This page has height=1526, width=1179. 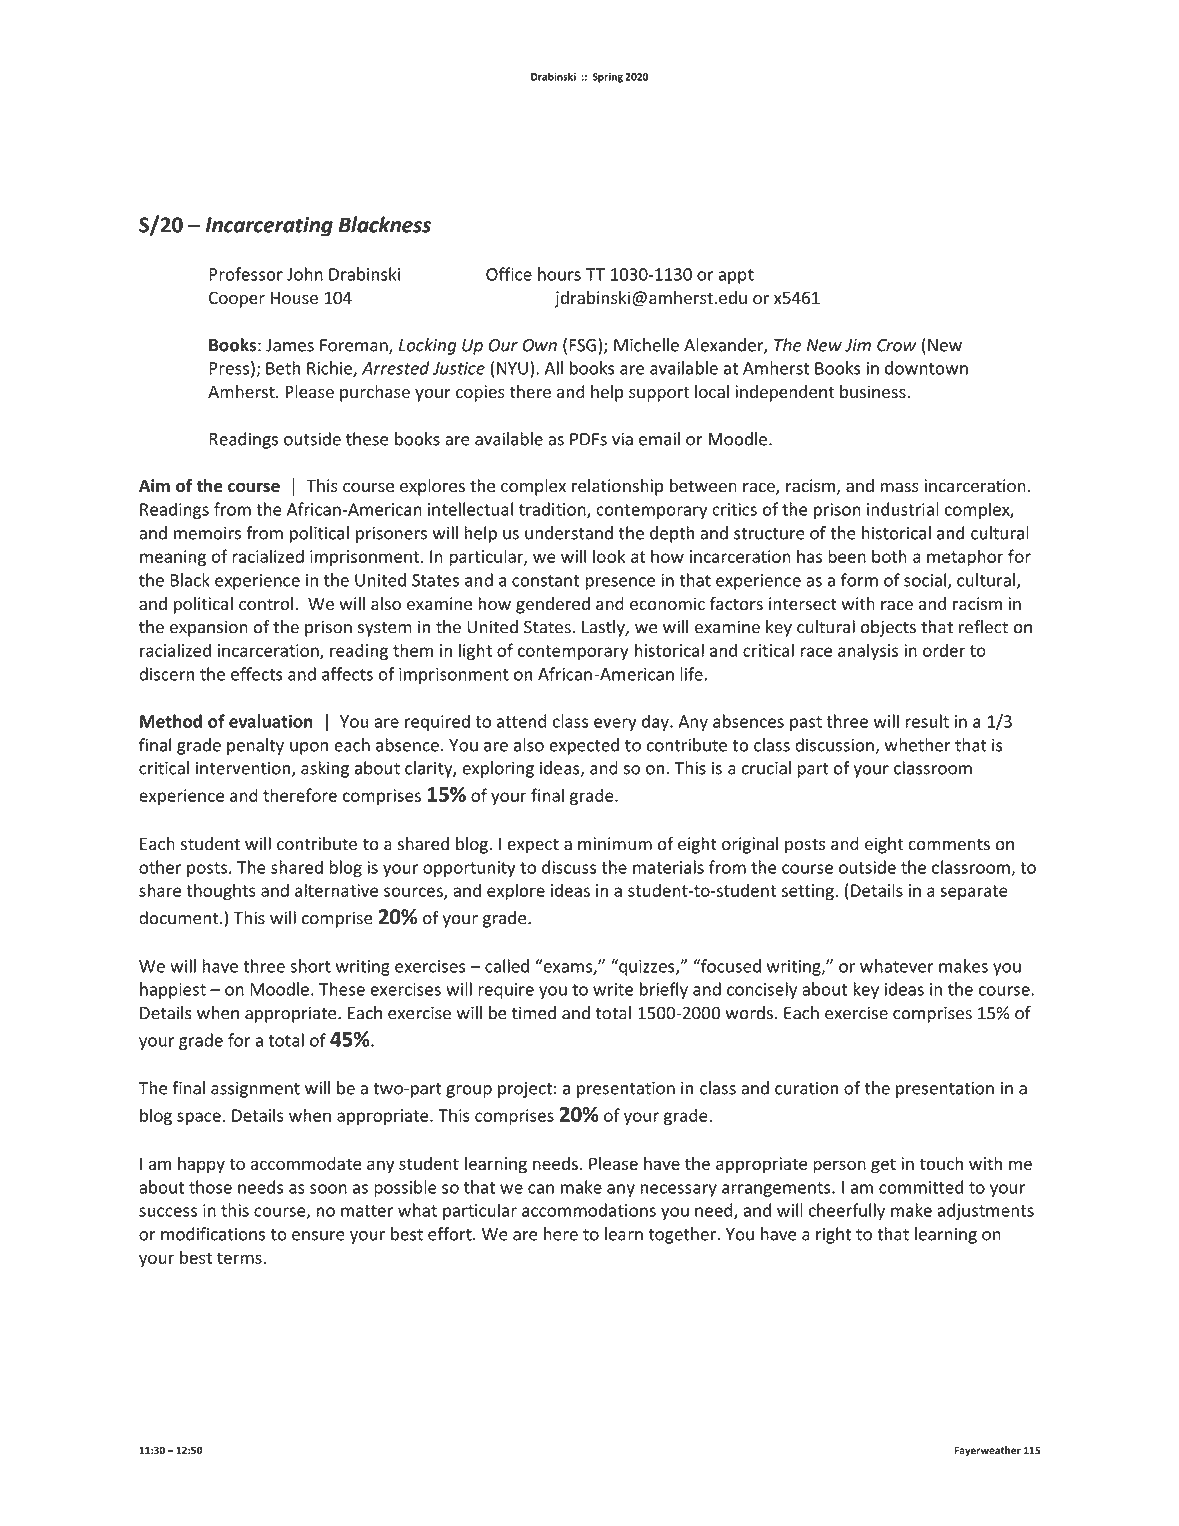 What do you see at coordinates (221, 892) in the page?
I see `thoughts` at bounding box center [221, 892].
